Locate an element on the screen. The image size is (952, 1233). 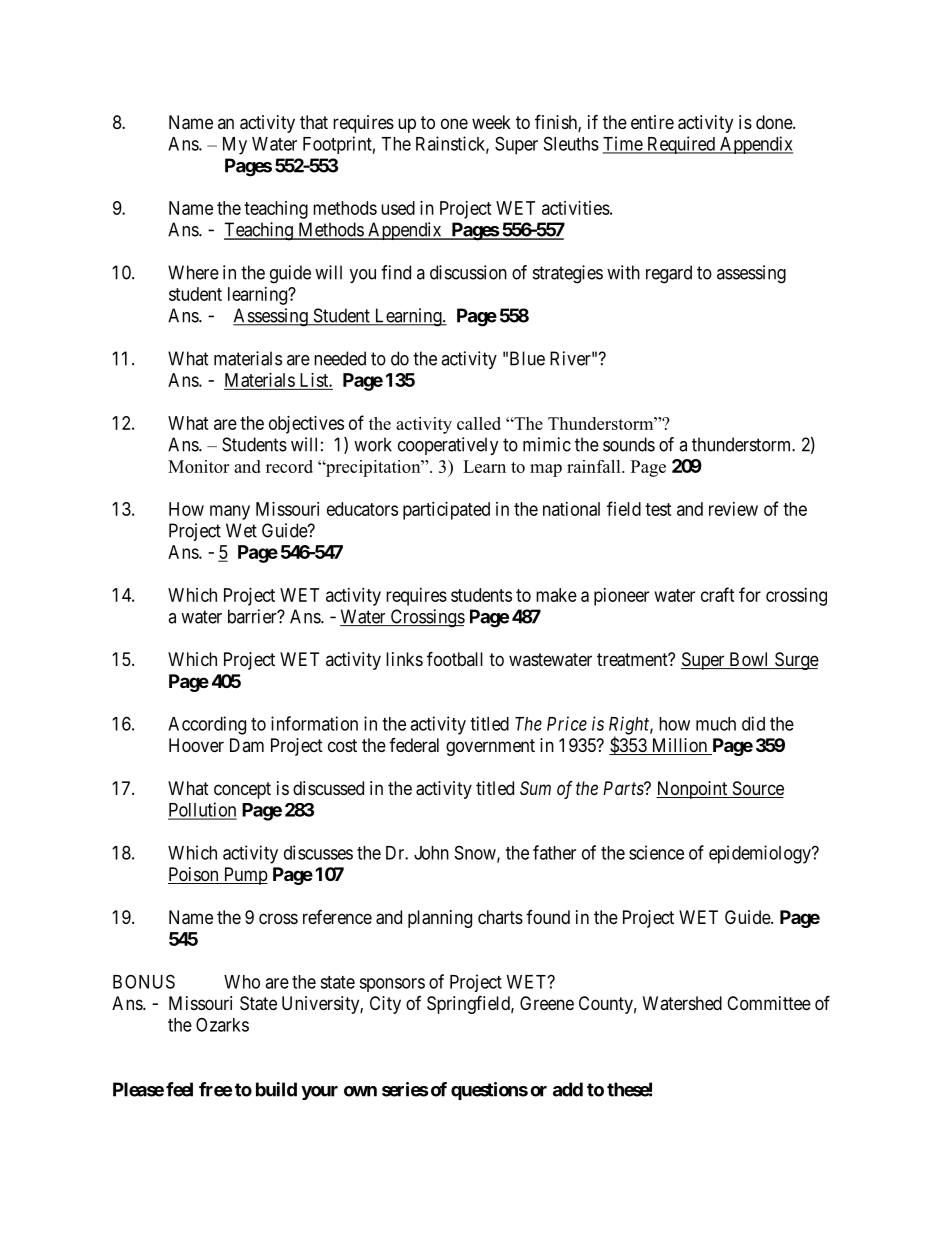
Million is located at coordinates (679, 746).
